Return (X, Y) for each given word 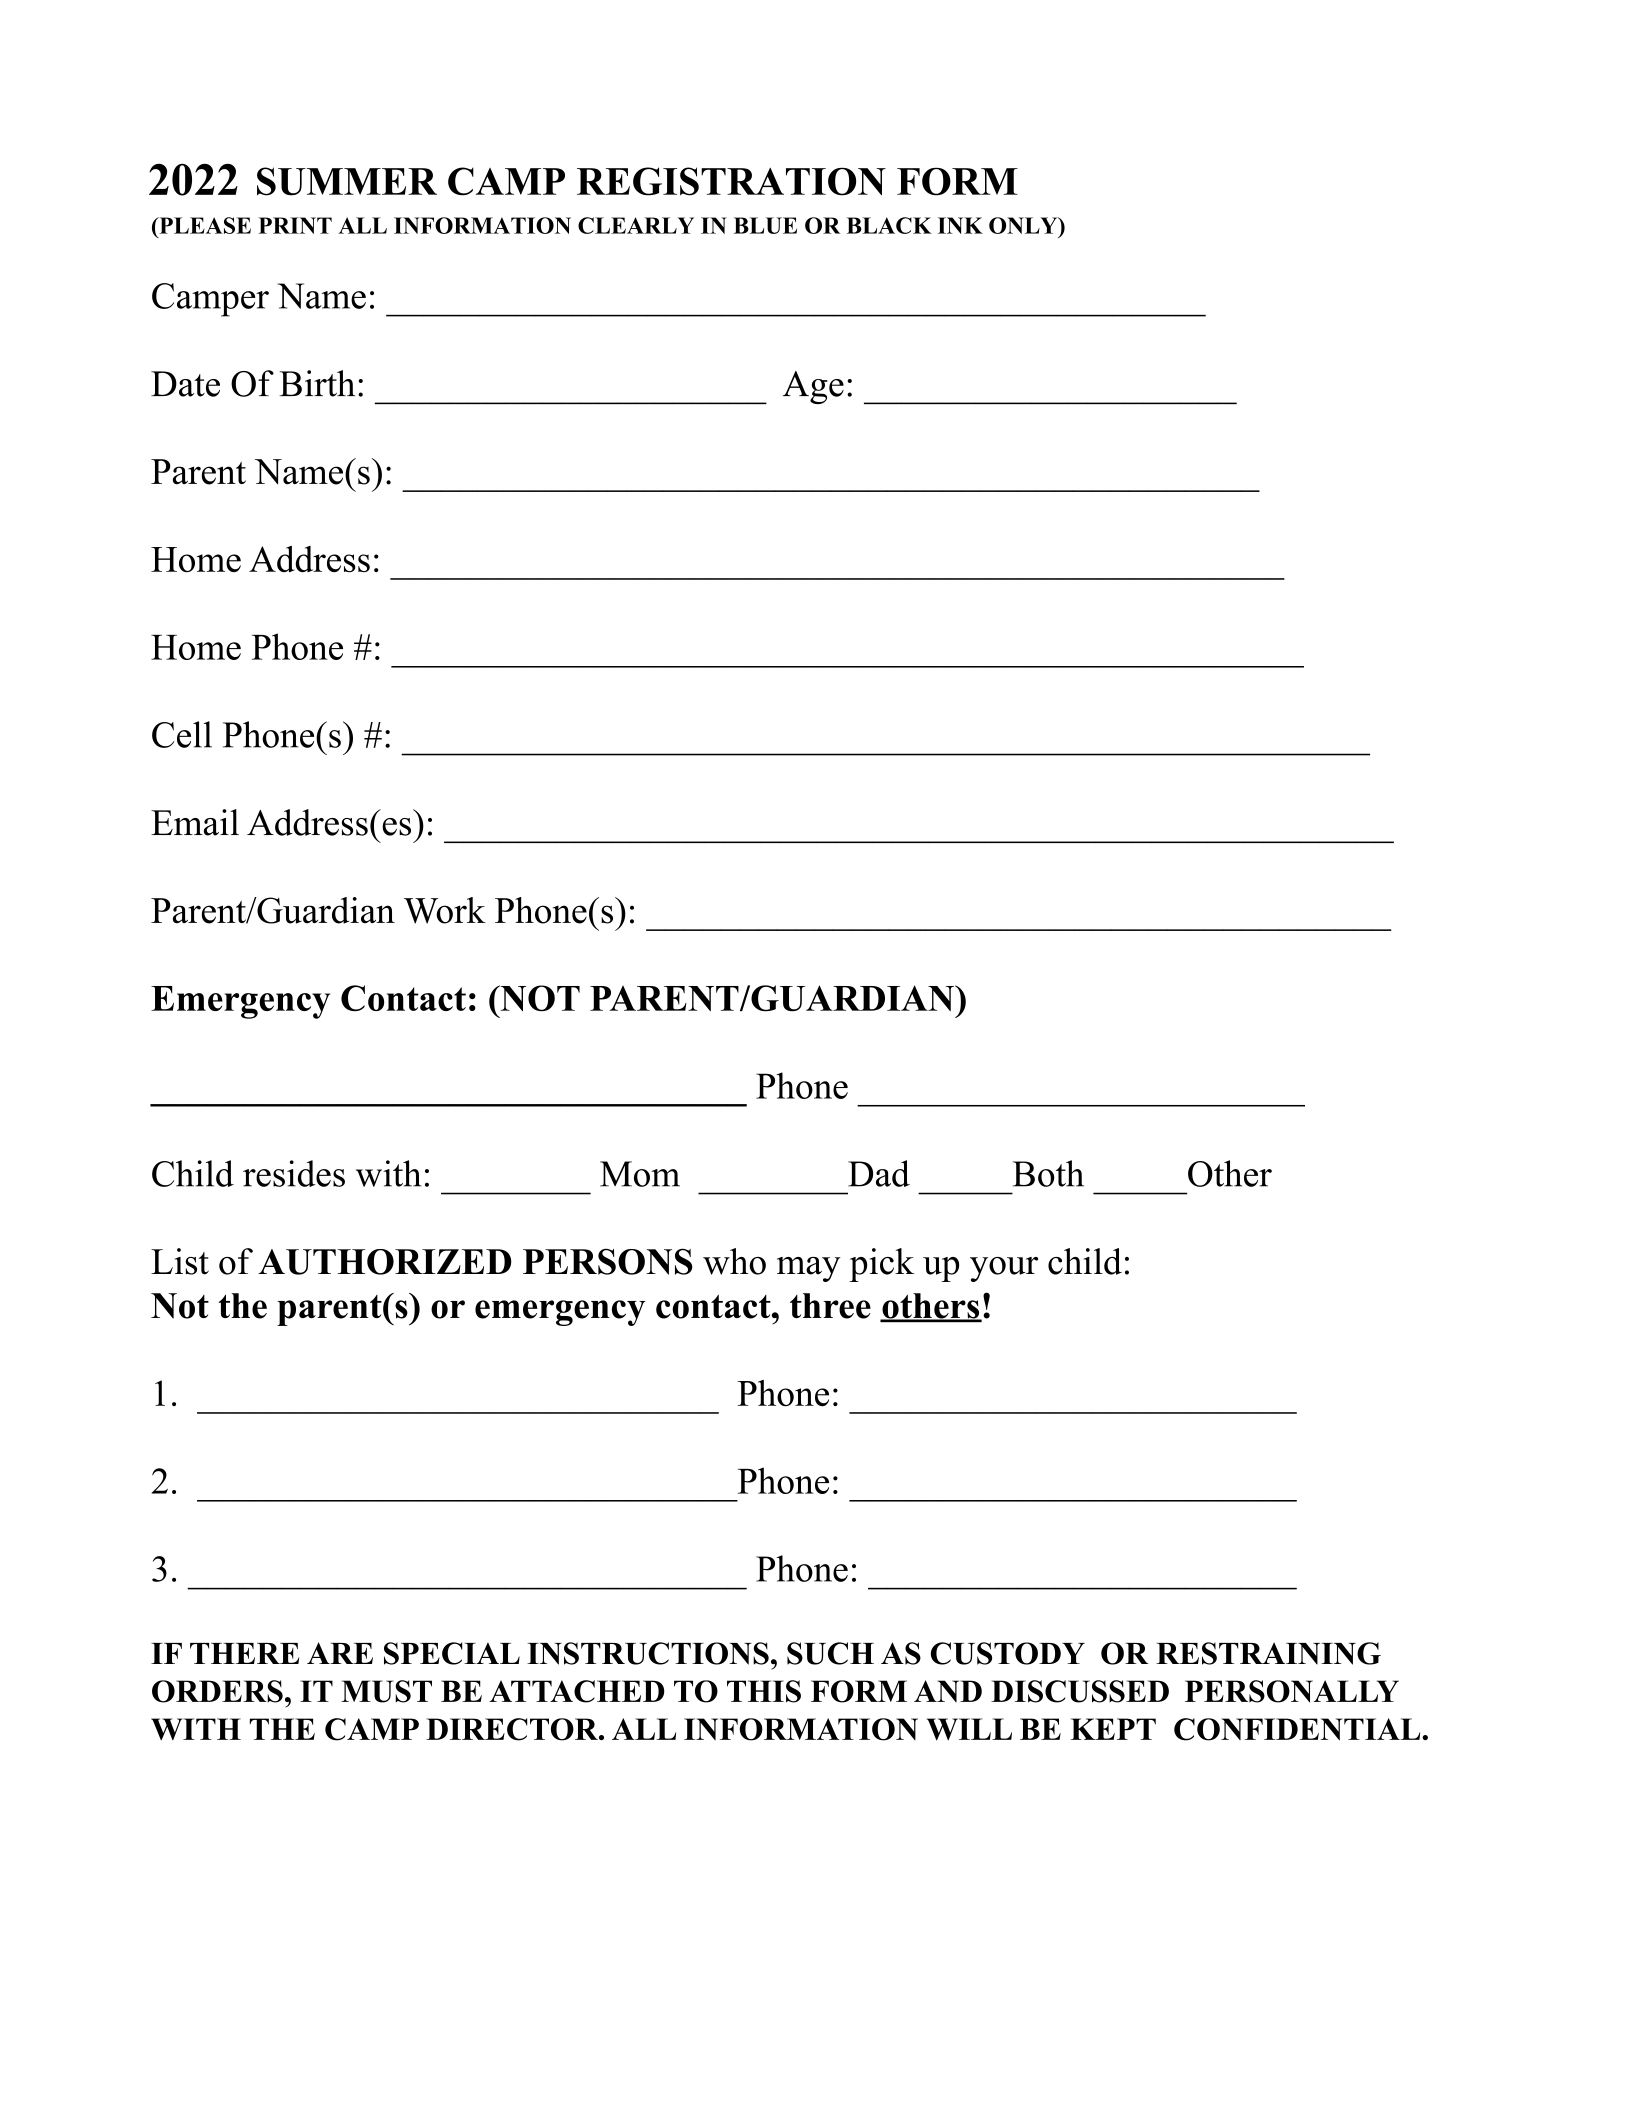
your (1004, 1269)
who (734, 1261)
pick (881, 1265)
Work (445, 910)
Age (813, 387)
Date (185, 384)
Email (195, 822)
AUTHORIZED (385, 1262)
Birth (317, 383)
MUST (386, 1691)
